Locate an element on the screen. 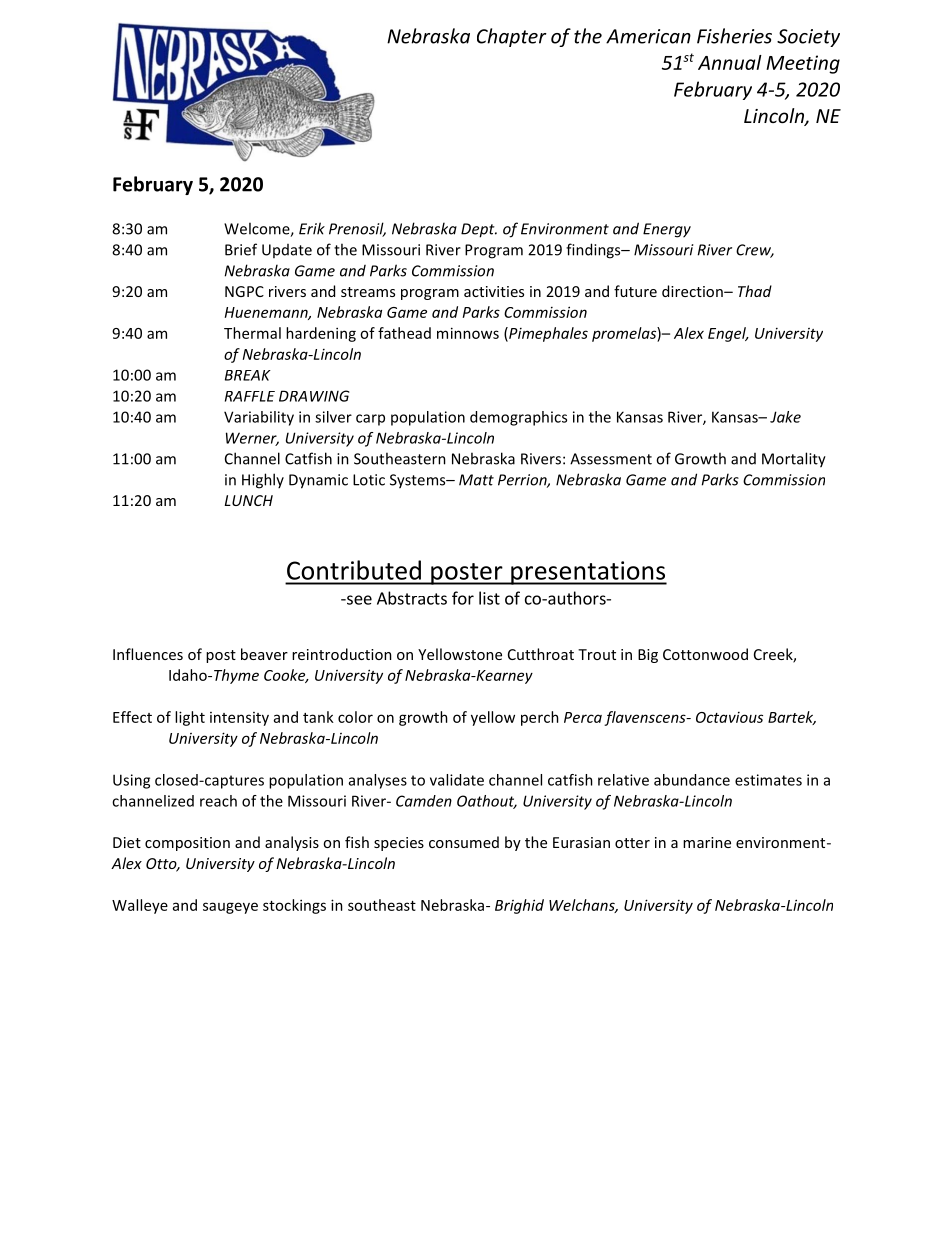  Annual is located at coordinates (730, 62).
